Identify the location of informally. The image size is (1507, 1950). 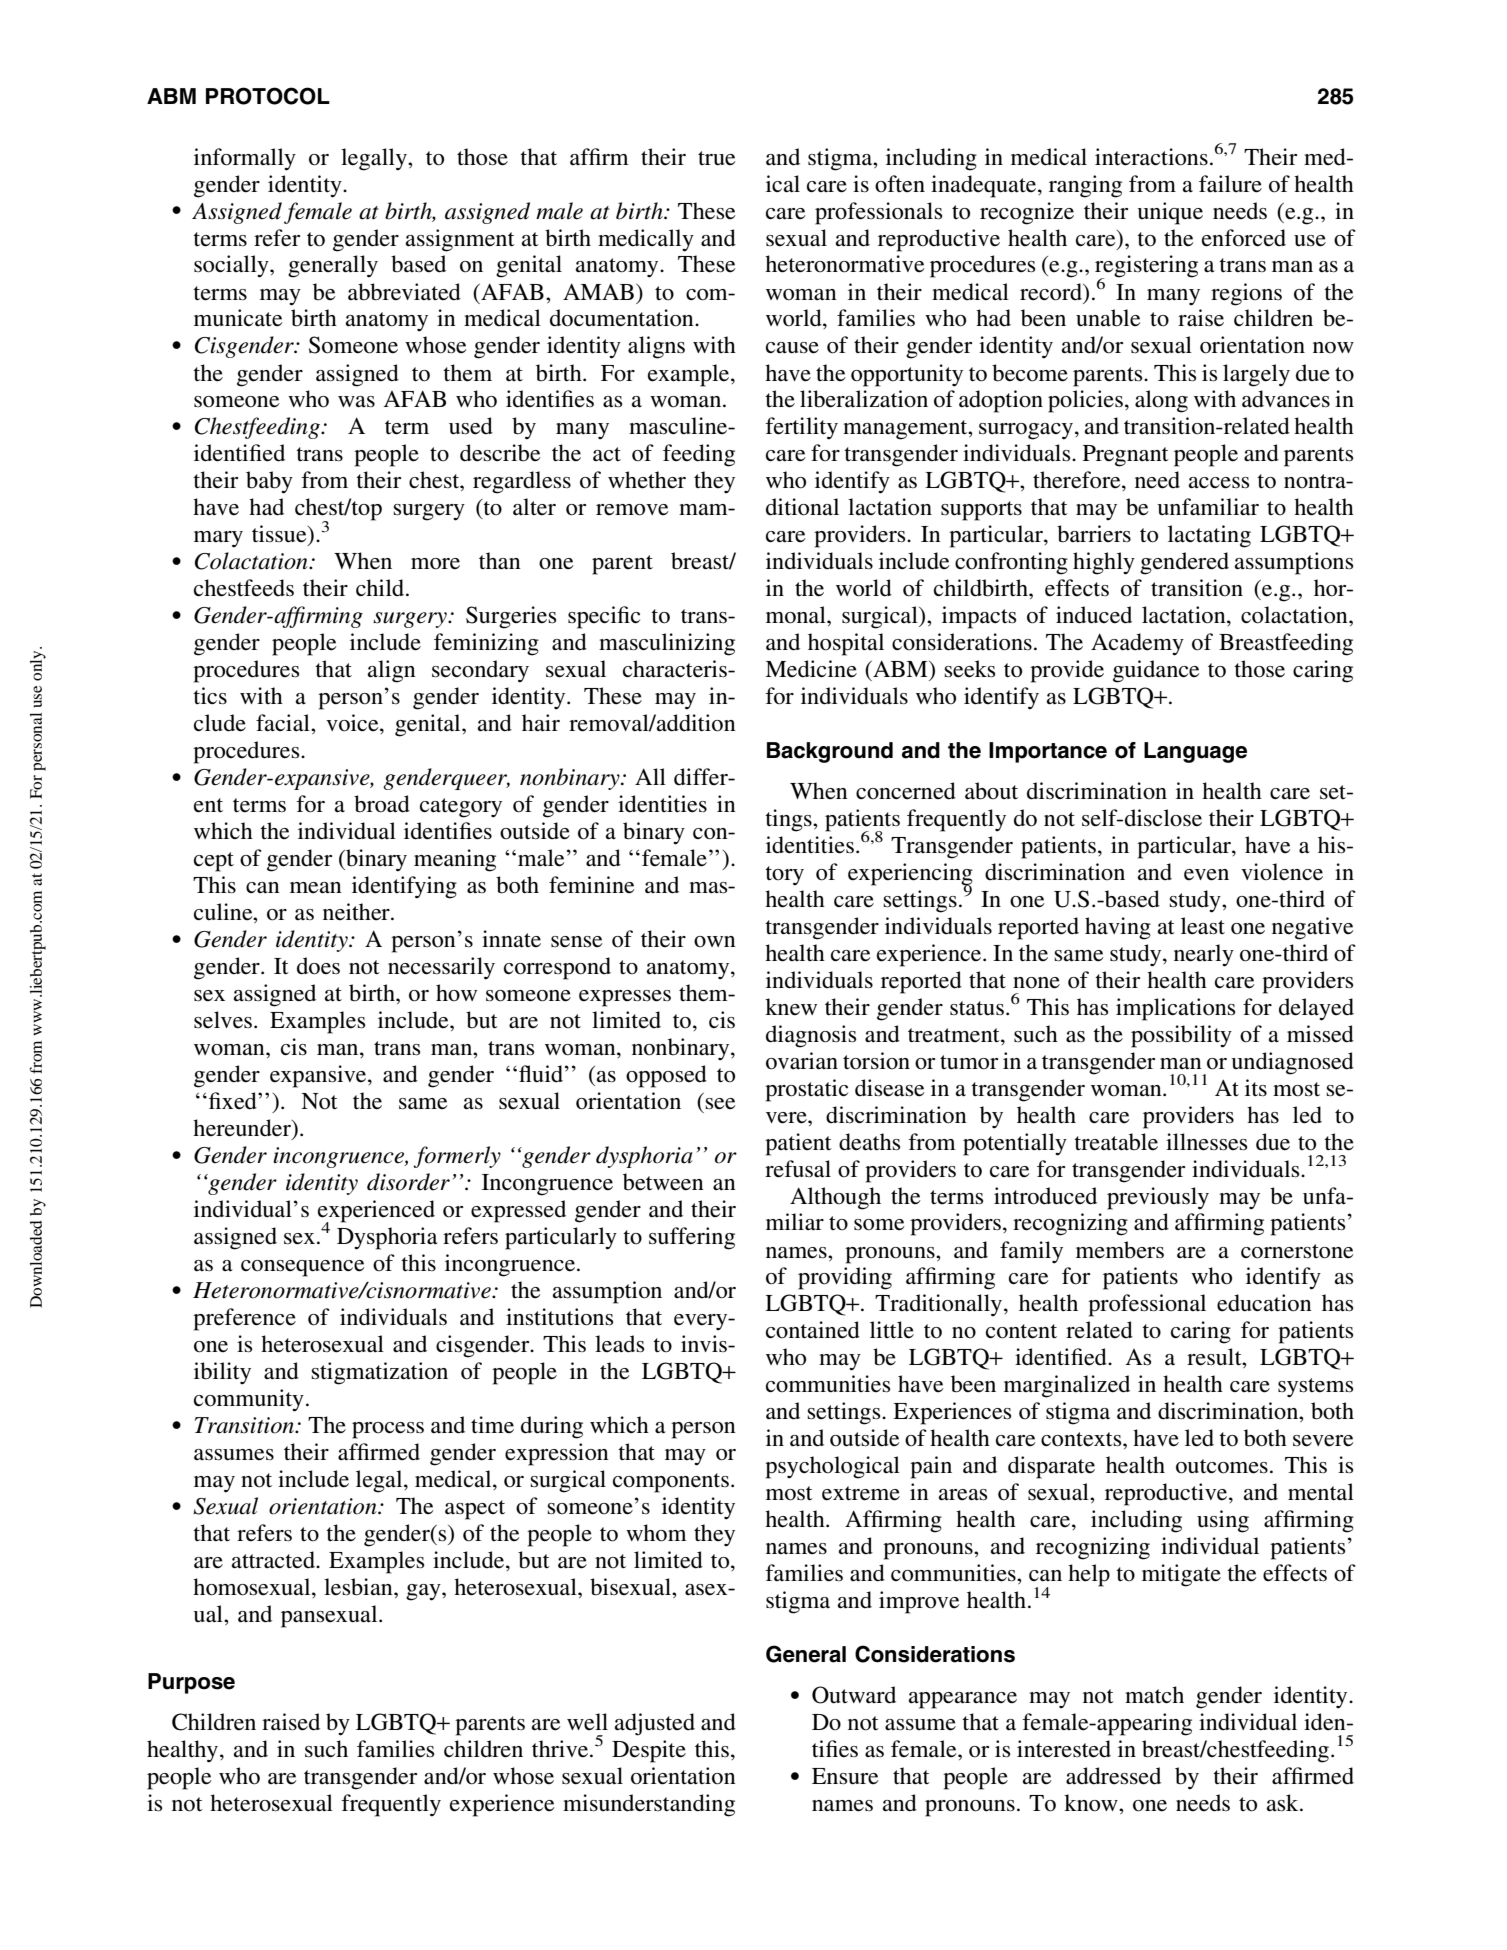
(245, 159).
